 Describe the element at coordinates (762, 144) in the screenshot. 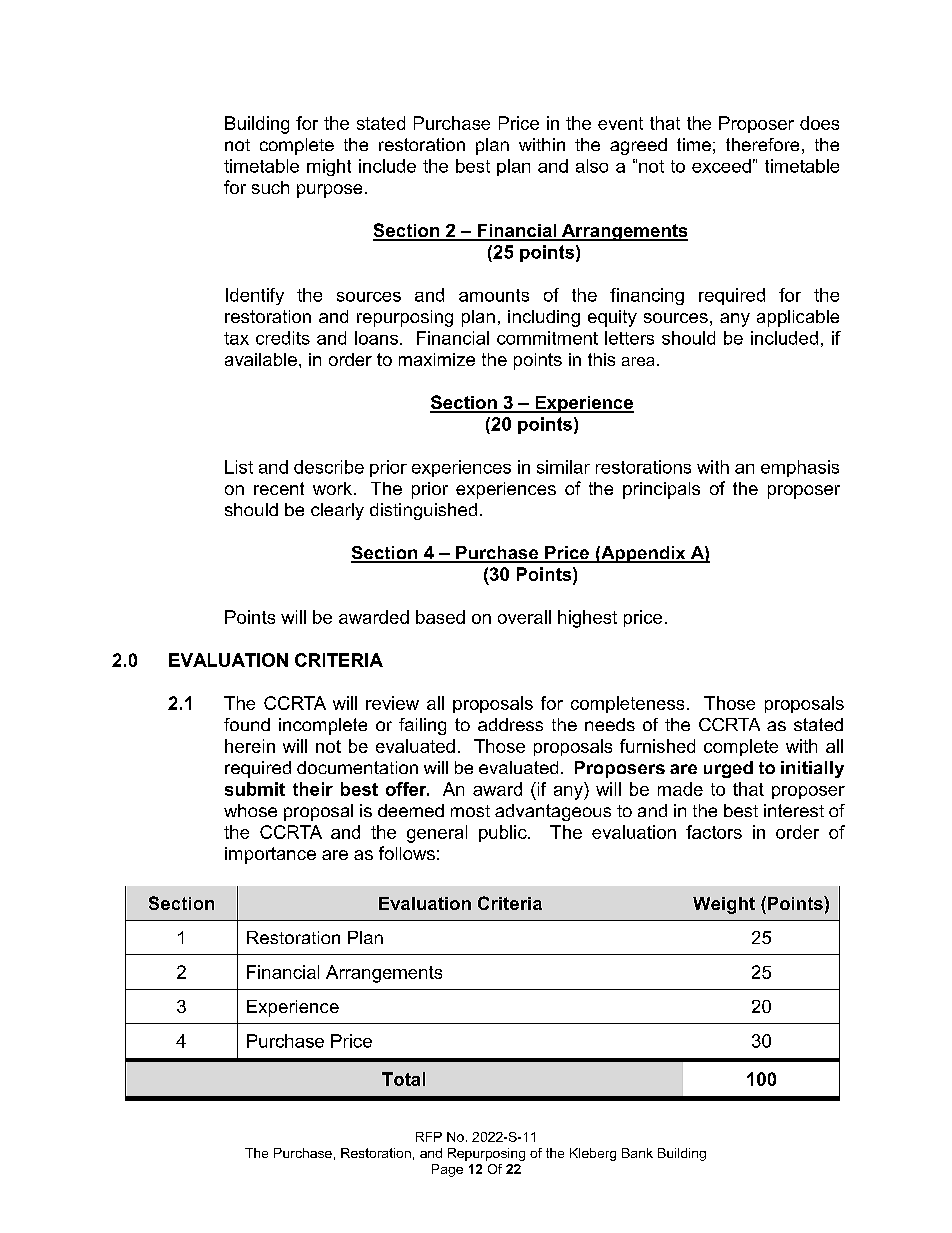

I see `therefore` at that location.
